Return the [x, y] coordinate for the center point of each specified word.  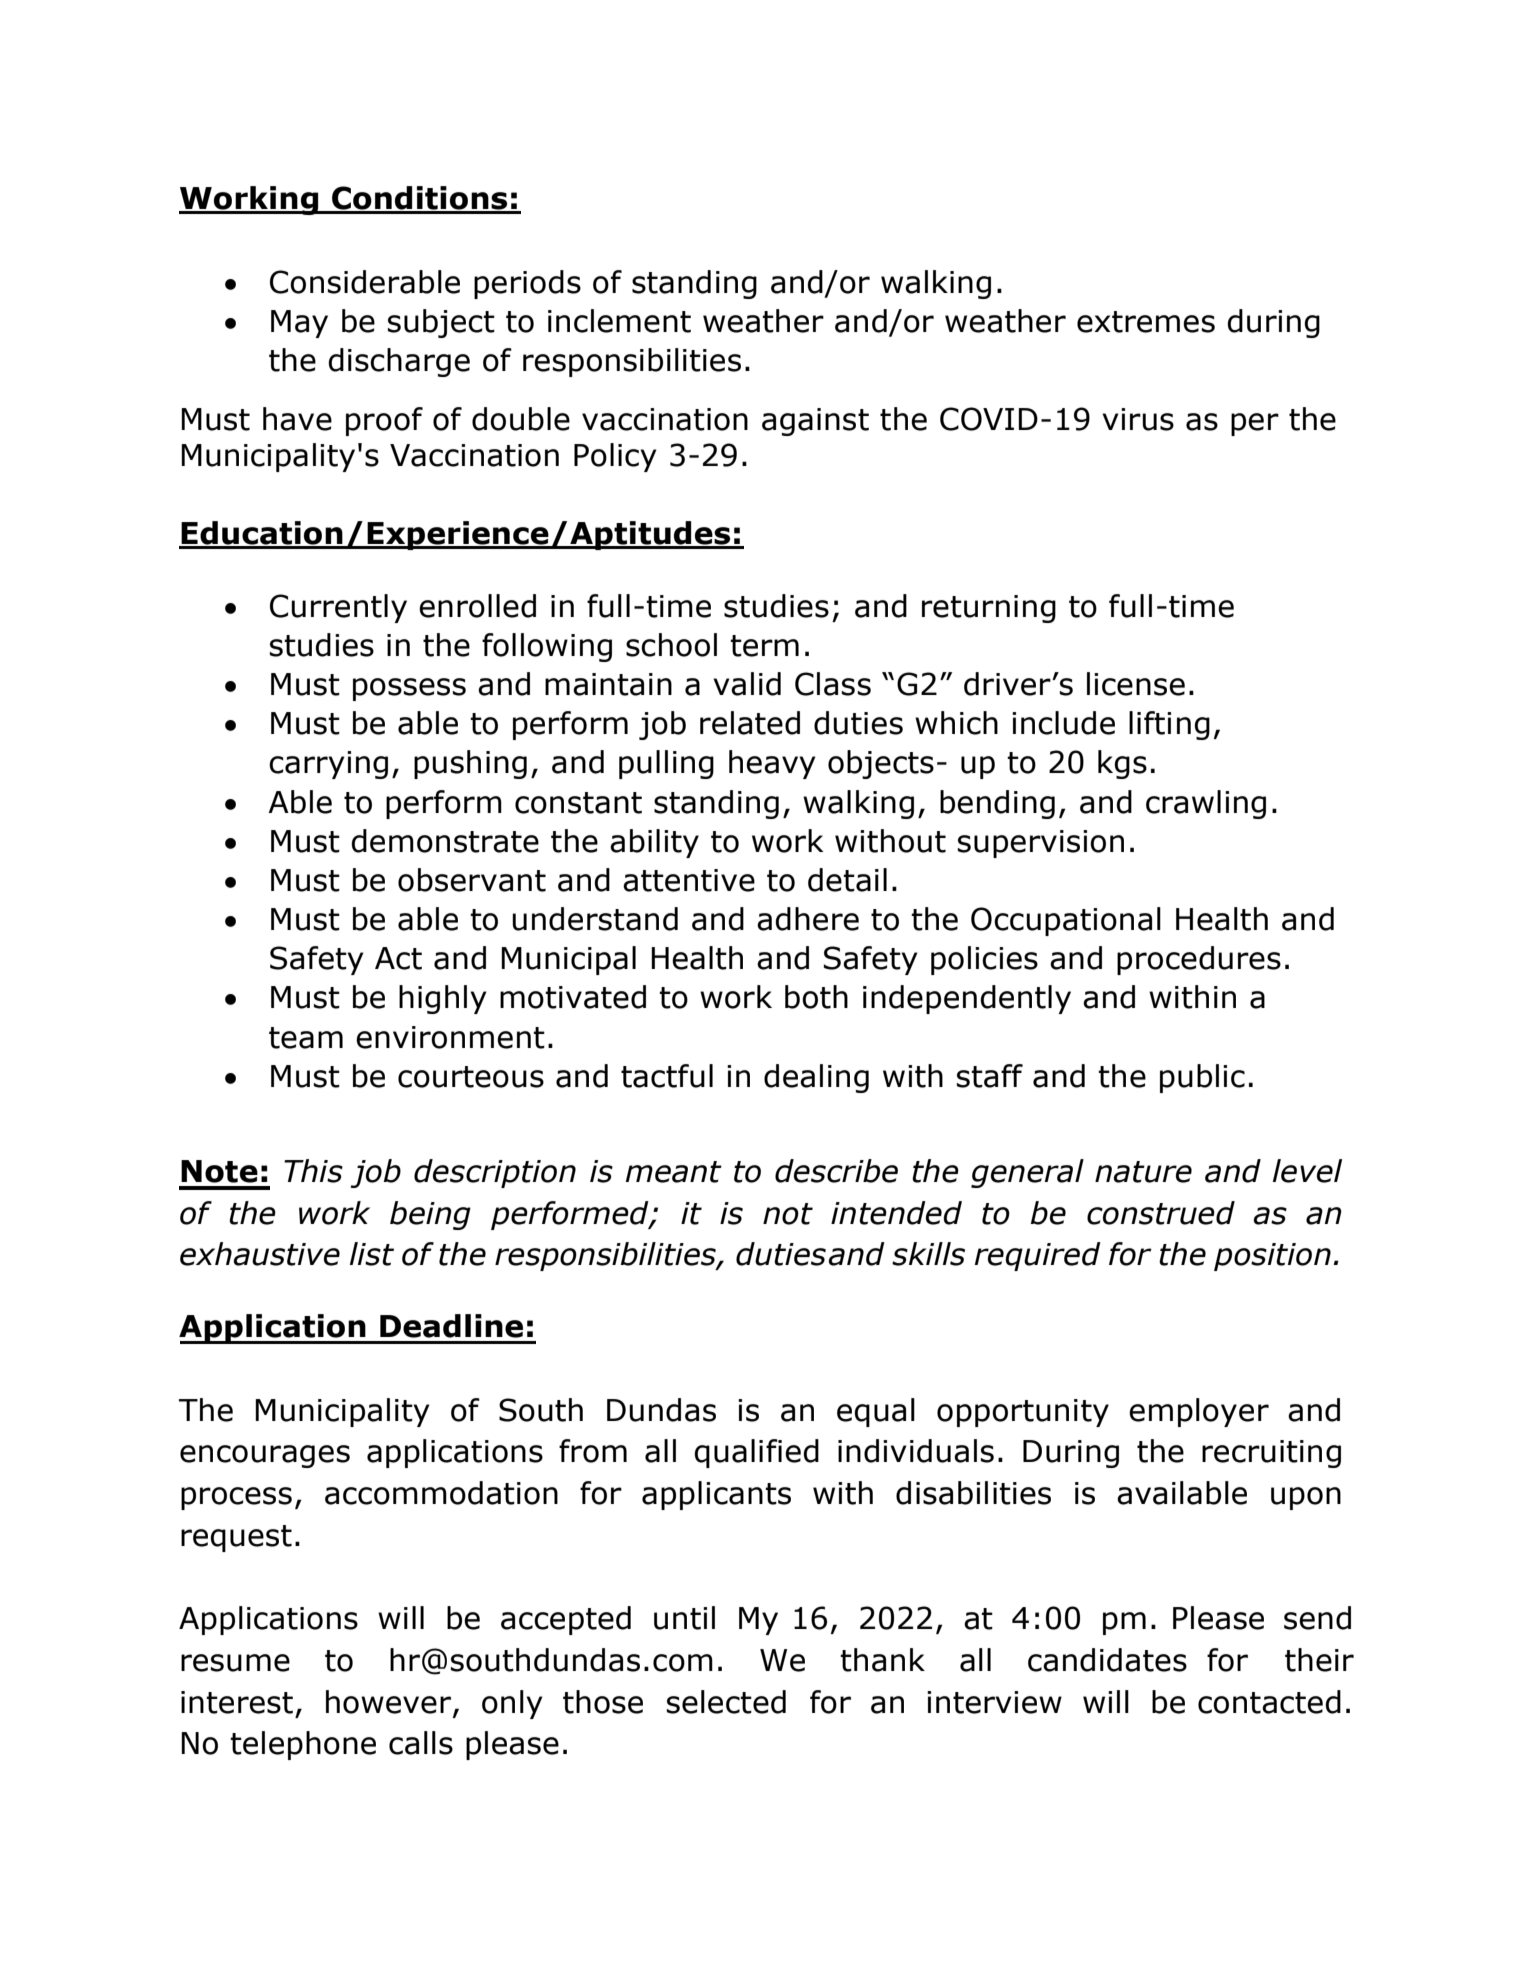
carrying [328, 765]
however [388, 1702]
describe [836, 1171]
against [815, 422]
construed [1161, 1213]
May [299, 324]
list [372, 1254]
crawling [1206, 804]
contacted [1269, 1702]
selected [726, 1702]
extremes [1146, 322]
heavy [772, 764]
